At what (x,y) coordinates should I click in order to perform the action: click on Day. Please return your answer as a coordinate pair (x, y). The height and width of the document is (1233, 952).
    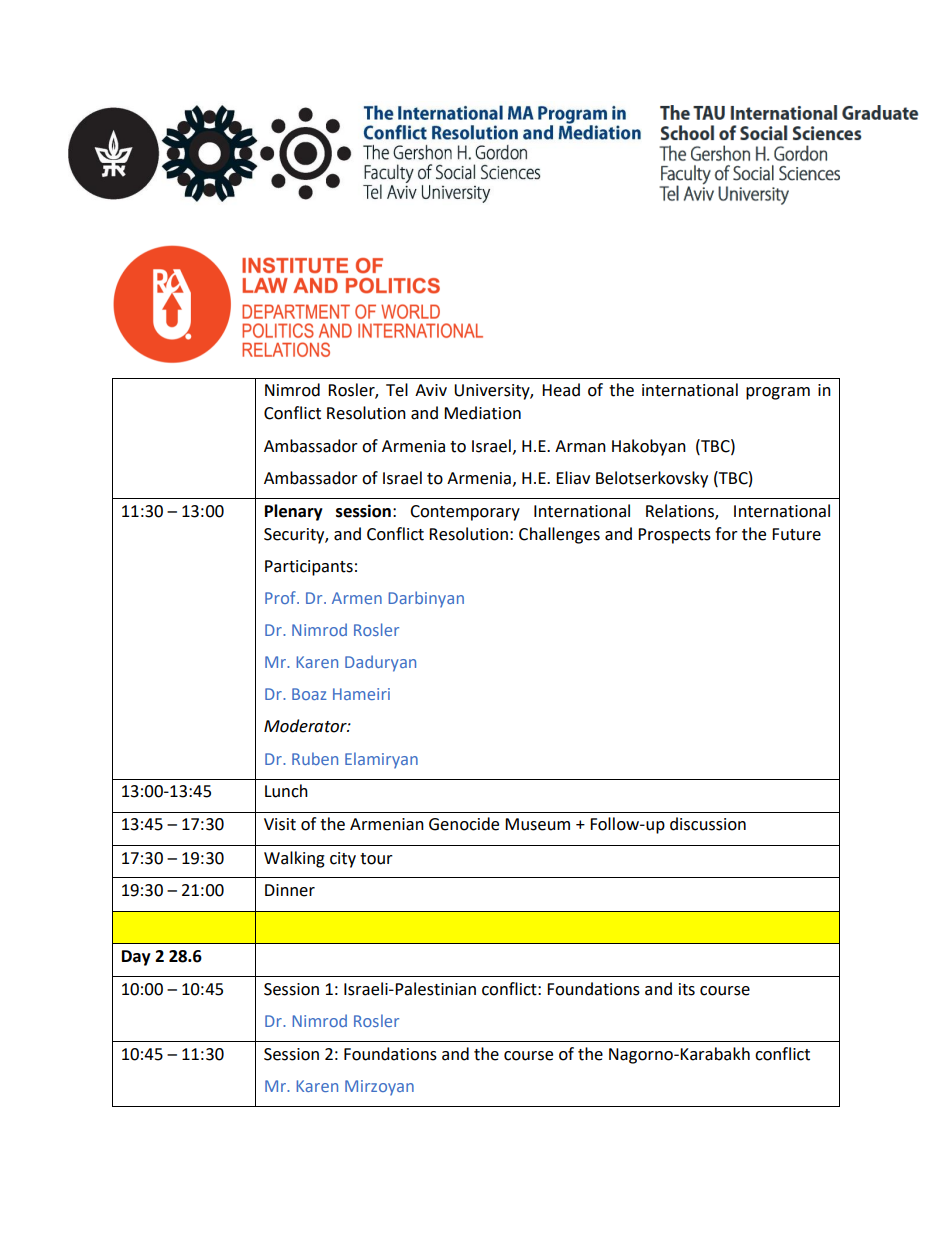
    Looking at the image, I should click on (136, 958).
